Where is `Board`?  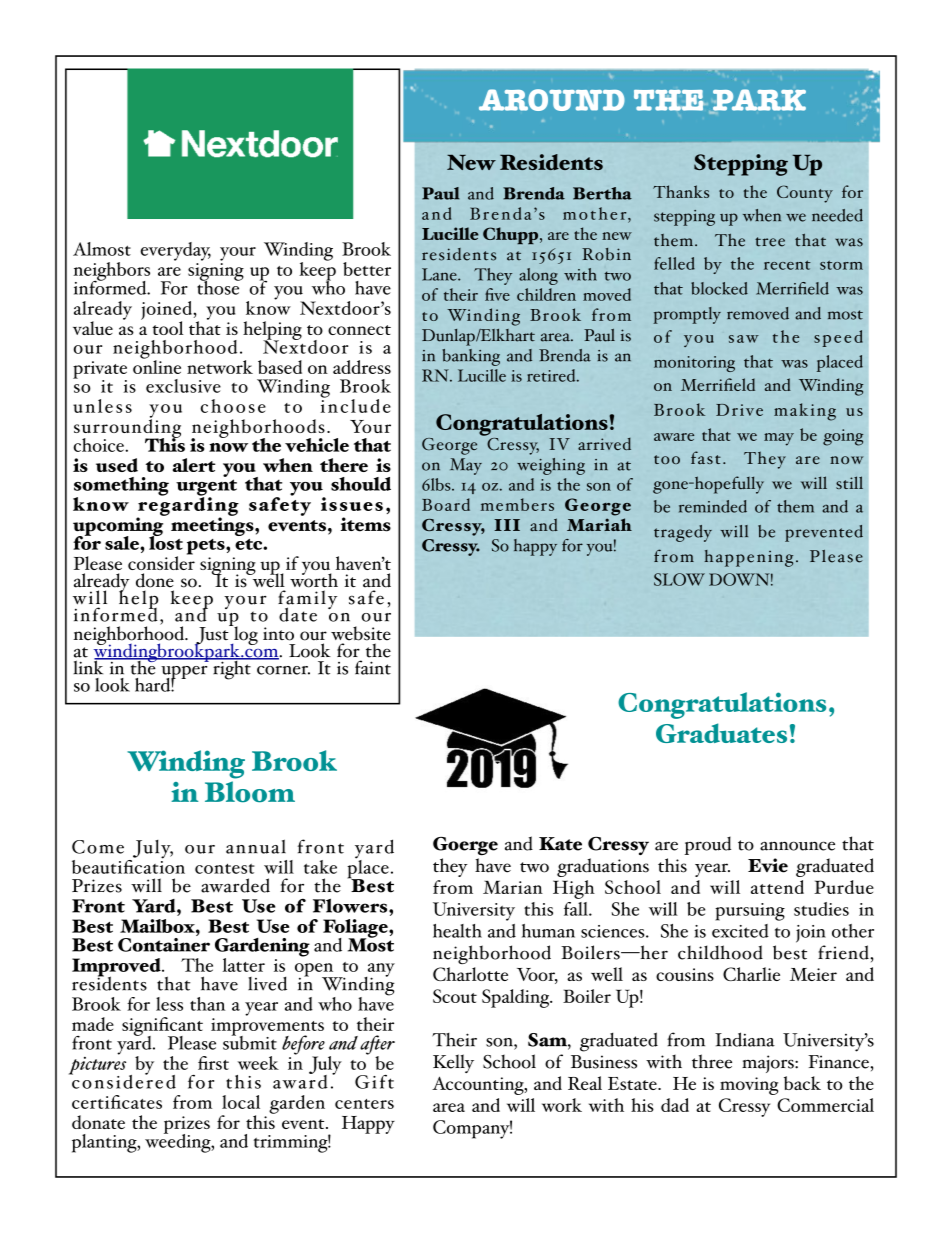
Board is located at coordinates (446, 504).
